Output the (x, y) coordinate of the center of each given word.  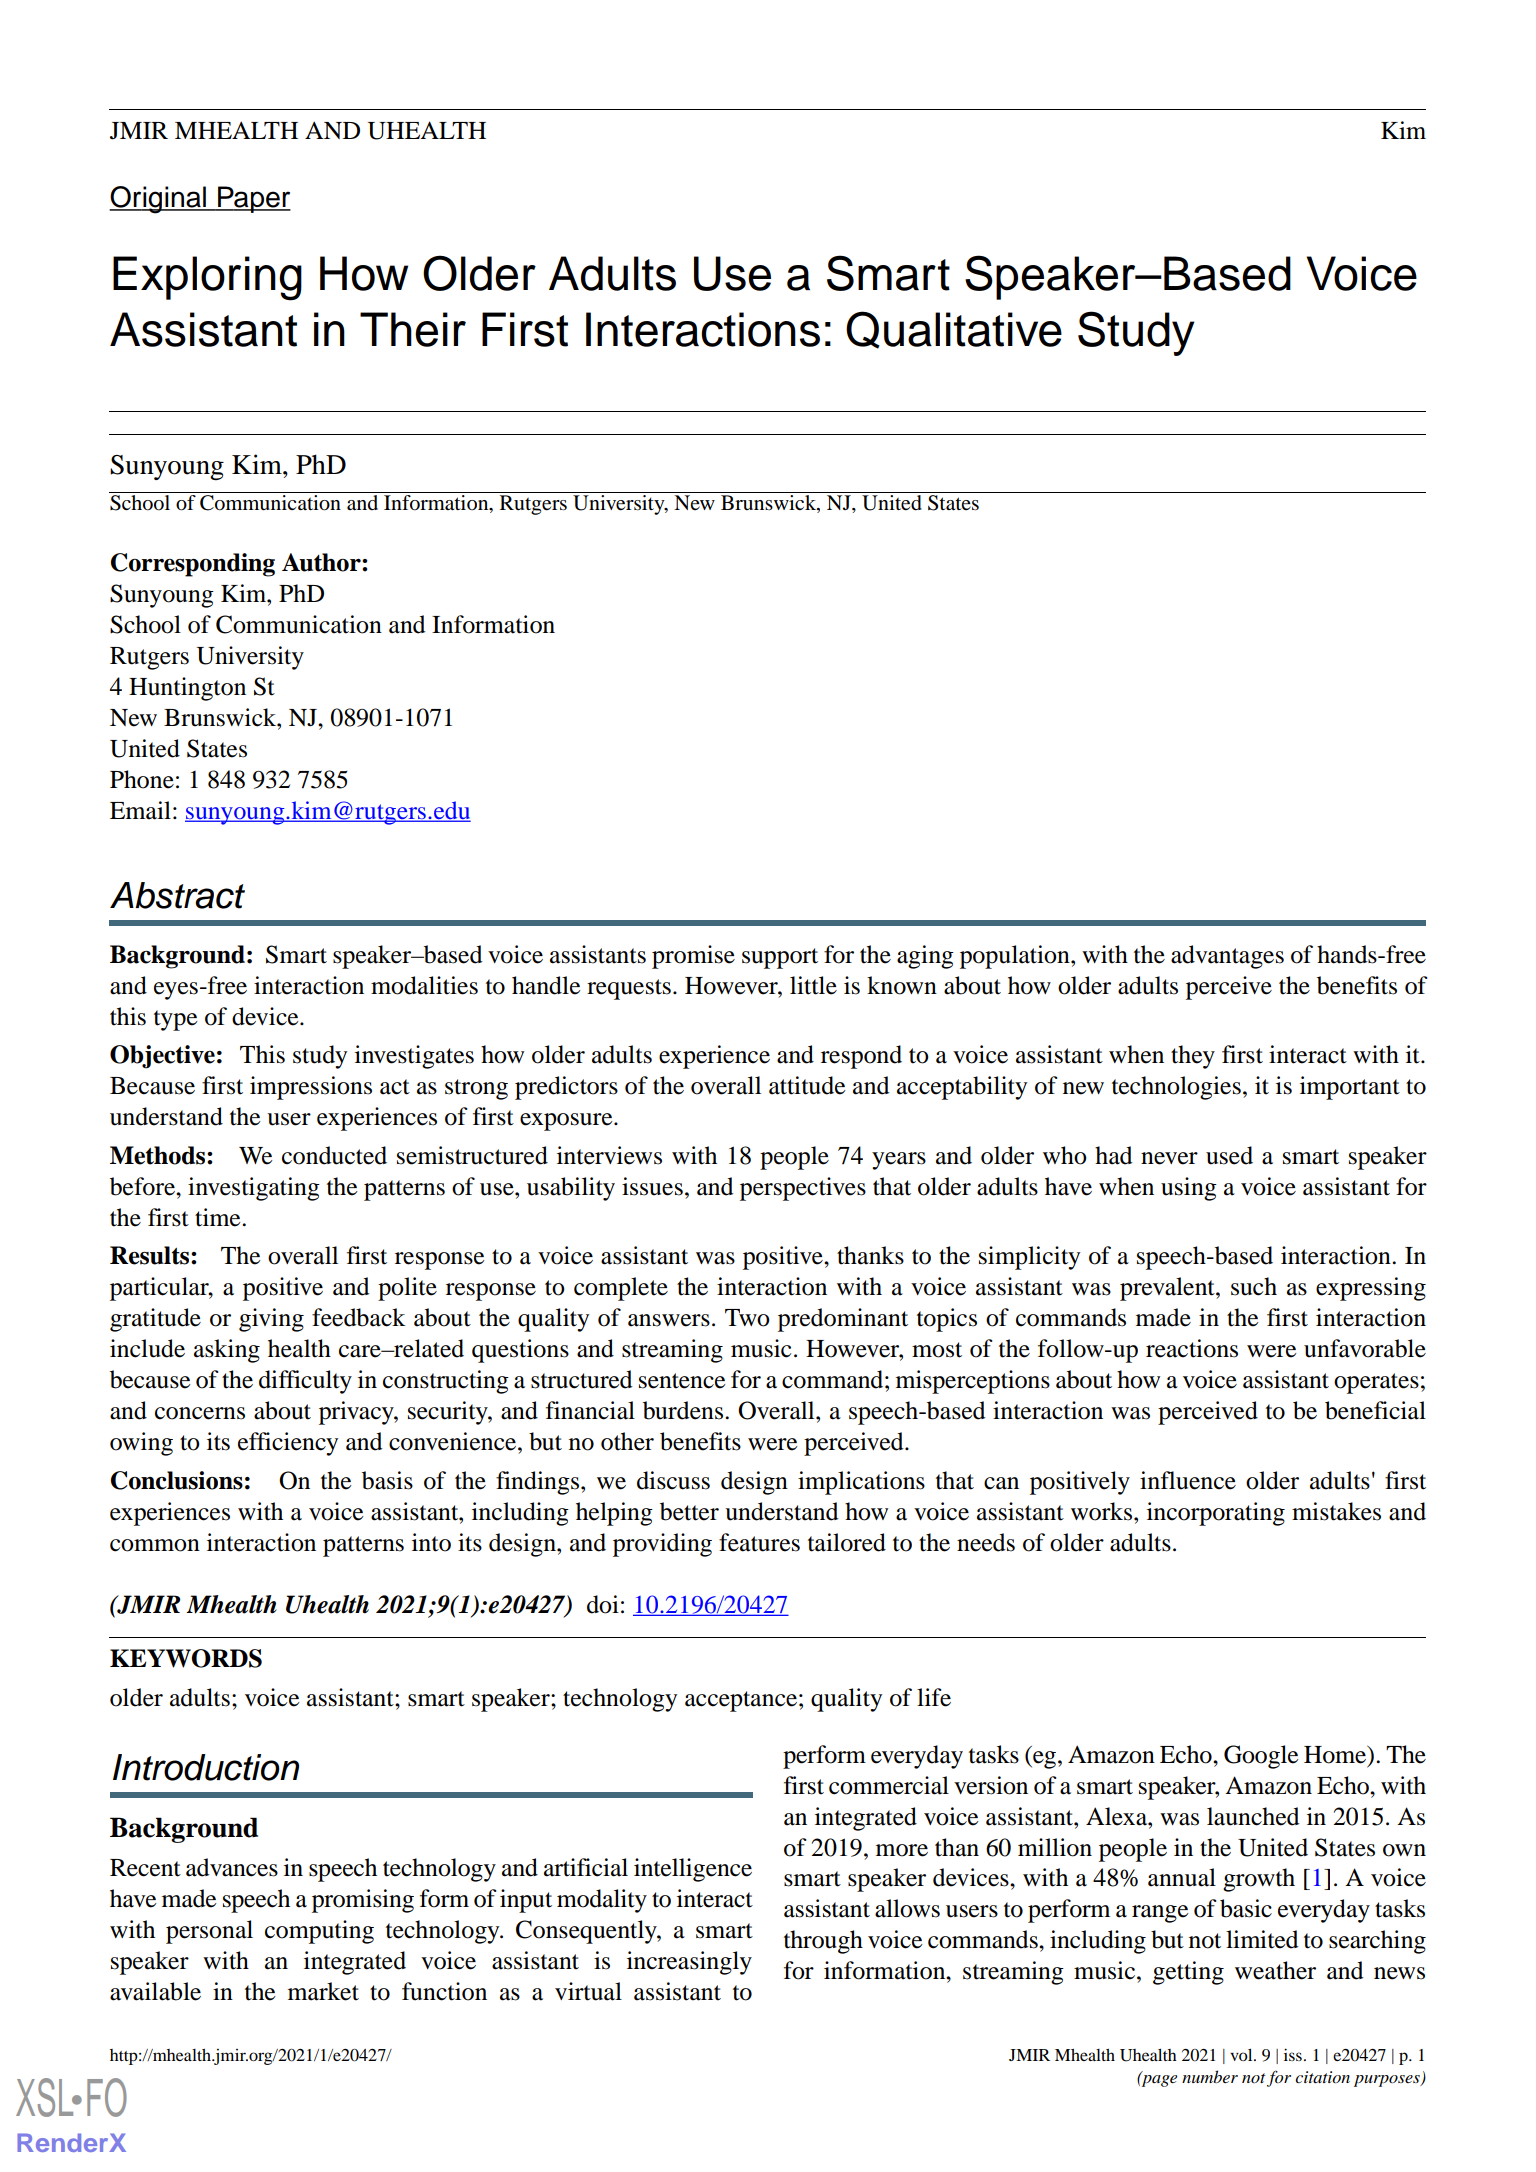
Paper (253, 199)
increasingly (689, 1963)
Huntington (187, 689)
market (323, 1991)
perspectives (803, 1189)
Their (413, 329)
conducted (334, 1155)
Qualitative (954, 330)
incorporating (1216, 1514)
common (155, 1545)
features (759, 1542)
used (1229, 1155)
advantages (1227, 957)
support (780, 958)
